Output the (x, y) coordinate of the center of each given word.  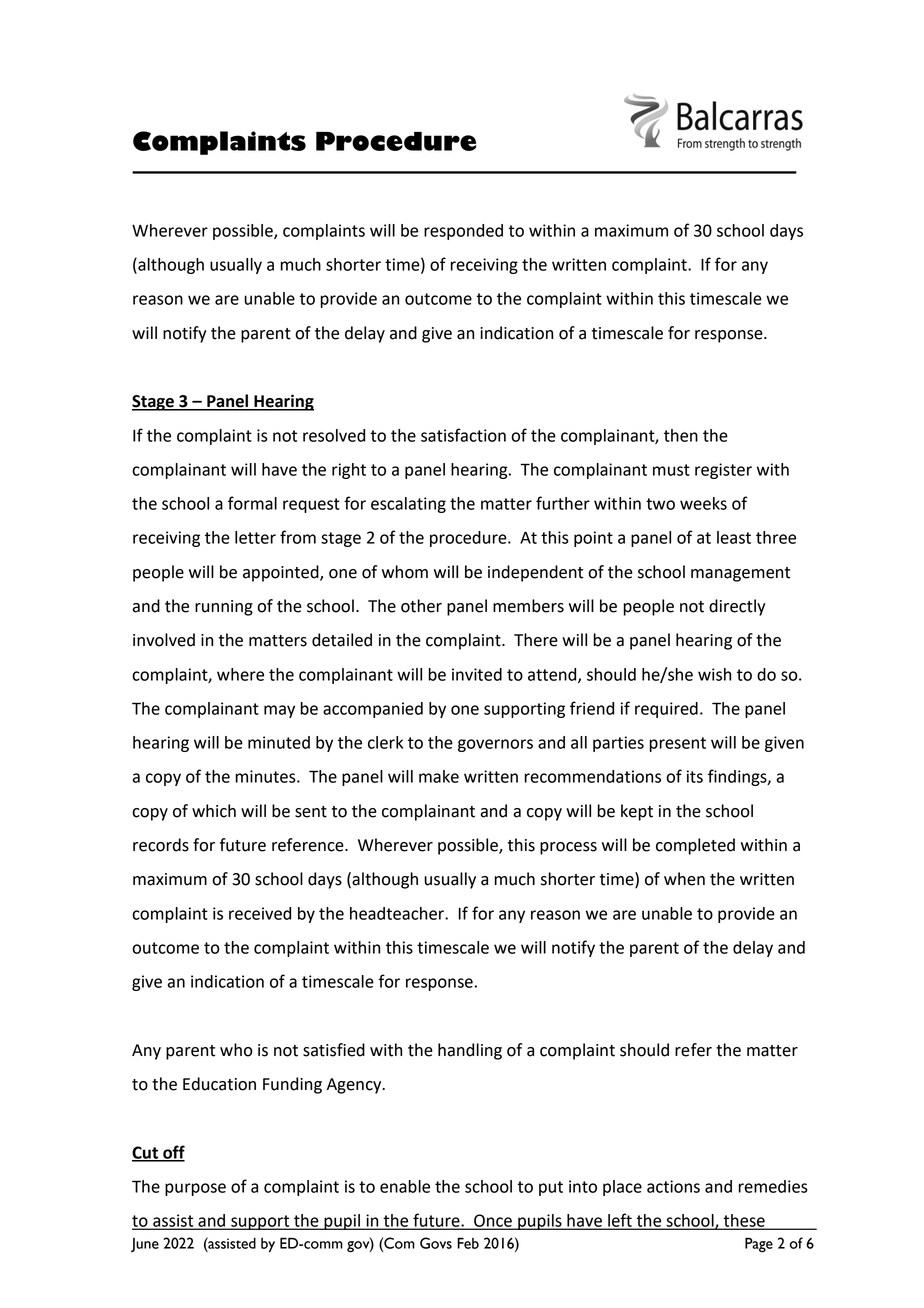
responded (463, 232)
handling (470, 1051)
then (681, 435)
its (695, 776)
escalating (408, 505)
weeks (703, 503)
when (684, 879)
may (279, 711)
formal (252, 503)
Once (493, 1221)
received (260, 913)
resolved (334, 435)
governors (495, 745)
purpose (195, 1189)
